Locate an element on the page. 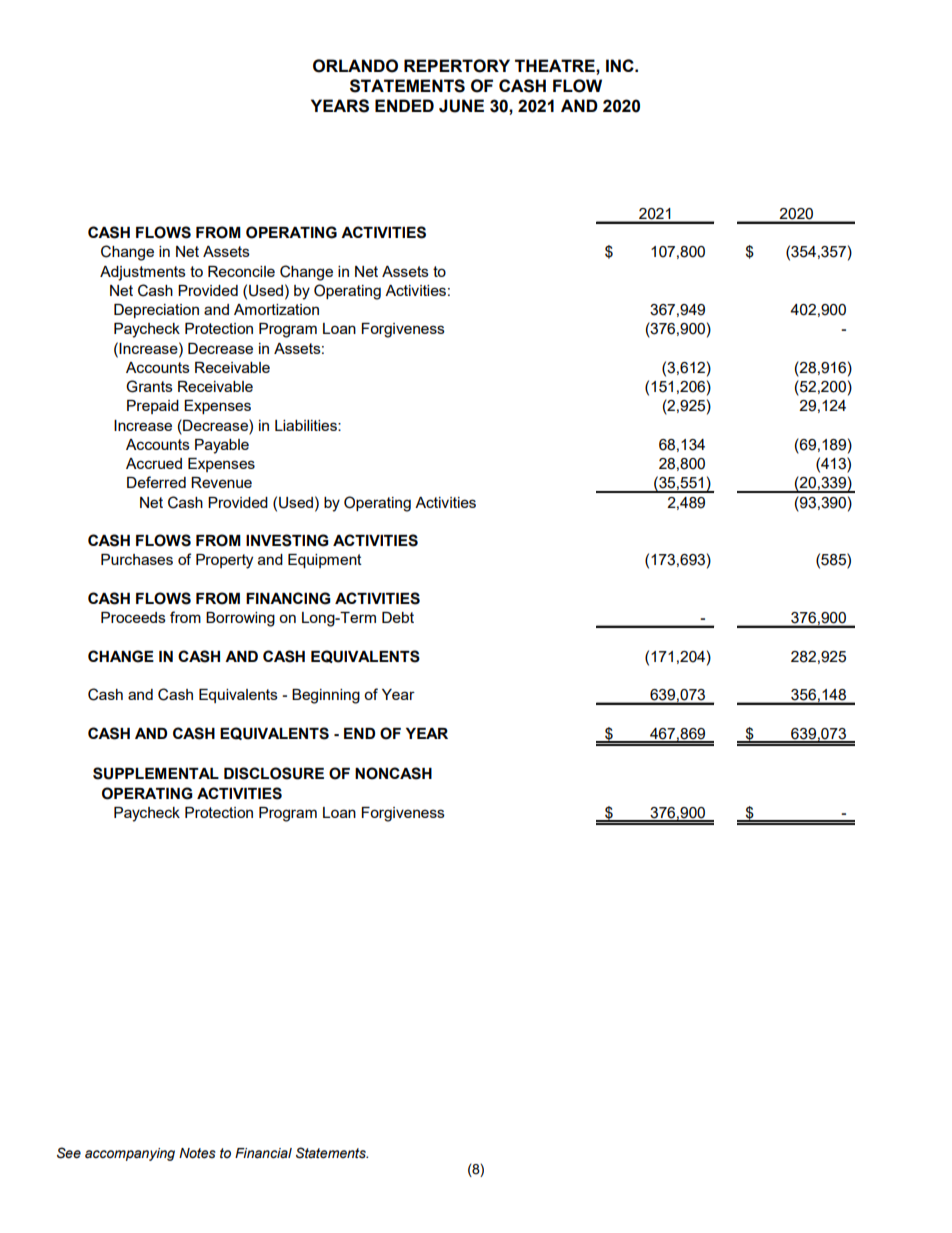 The image size is (952, 1233). DISCLOSURE is located at coordinates (274, 773).
